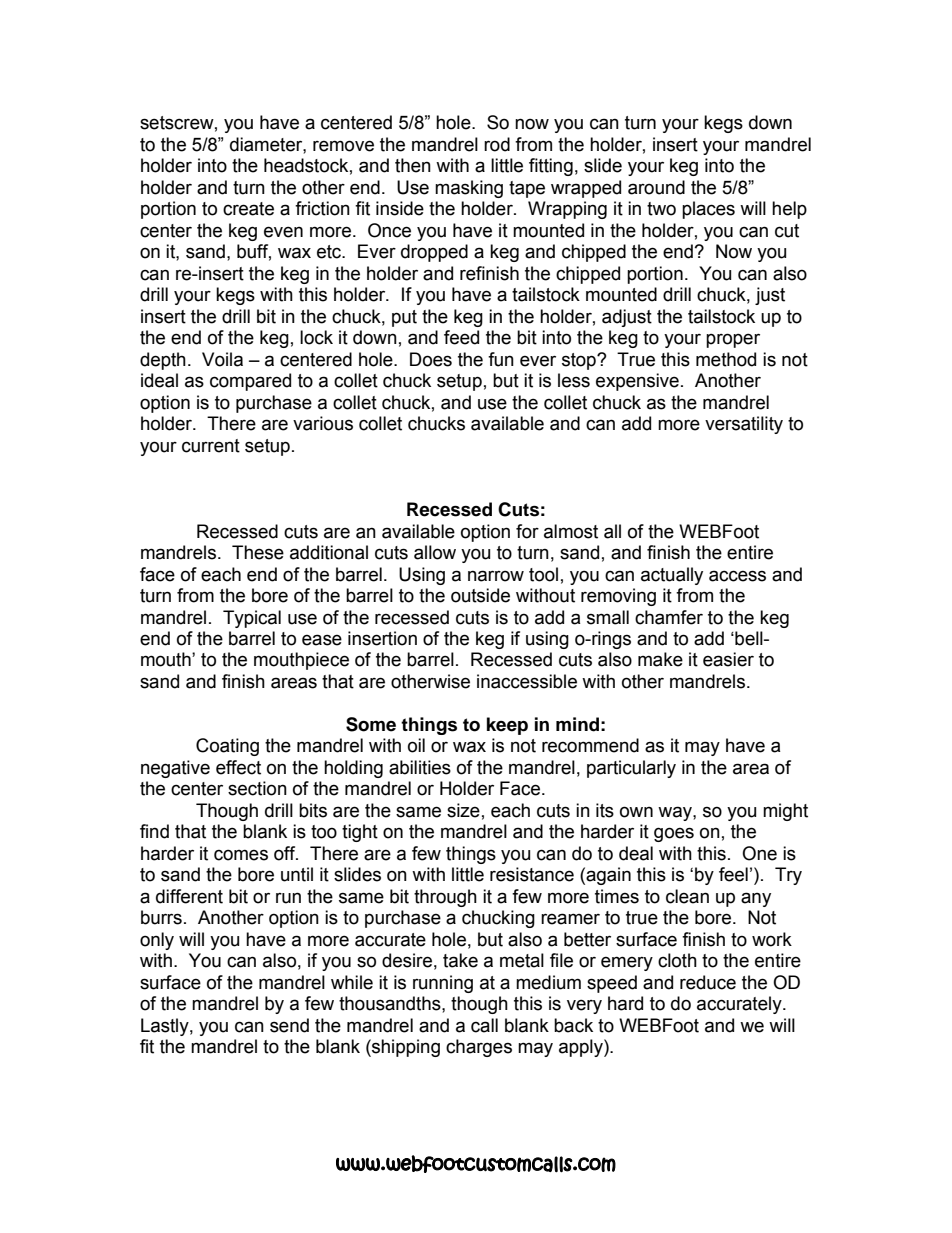  What do you see at coordinates (469, 189) in the image?
I see `masking` at bounding box center [469, 189].
